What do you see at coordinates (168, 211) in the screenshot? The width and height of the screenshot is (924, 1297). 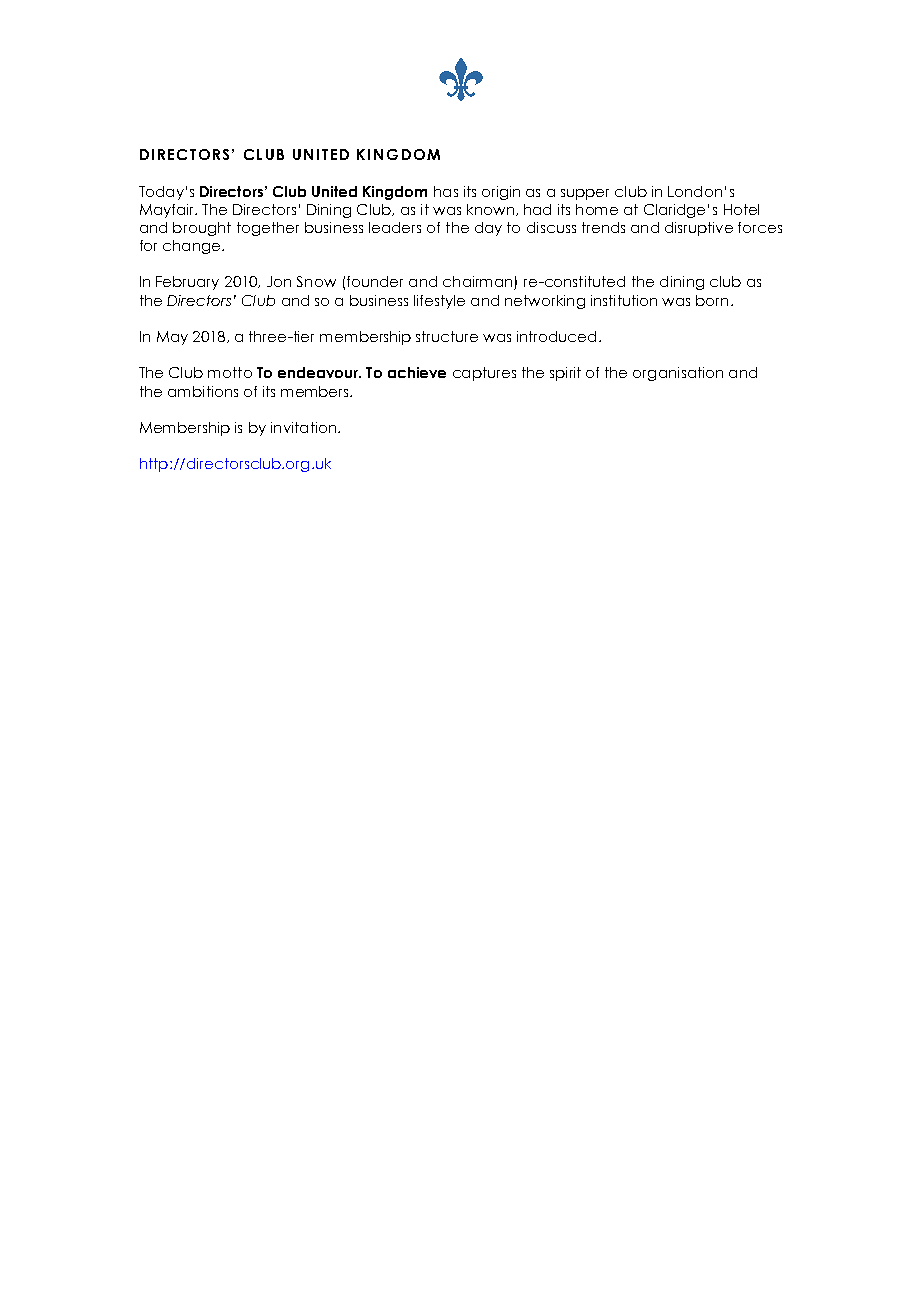 I see `Mayfair` at bounding box center [168, 211].
